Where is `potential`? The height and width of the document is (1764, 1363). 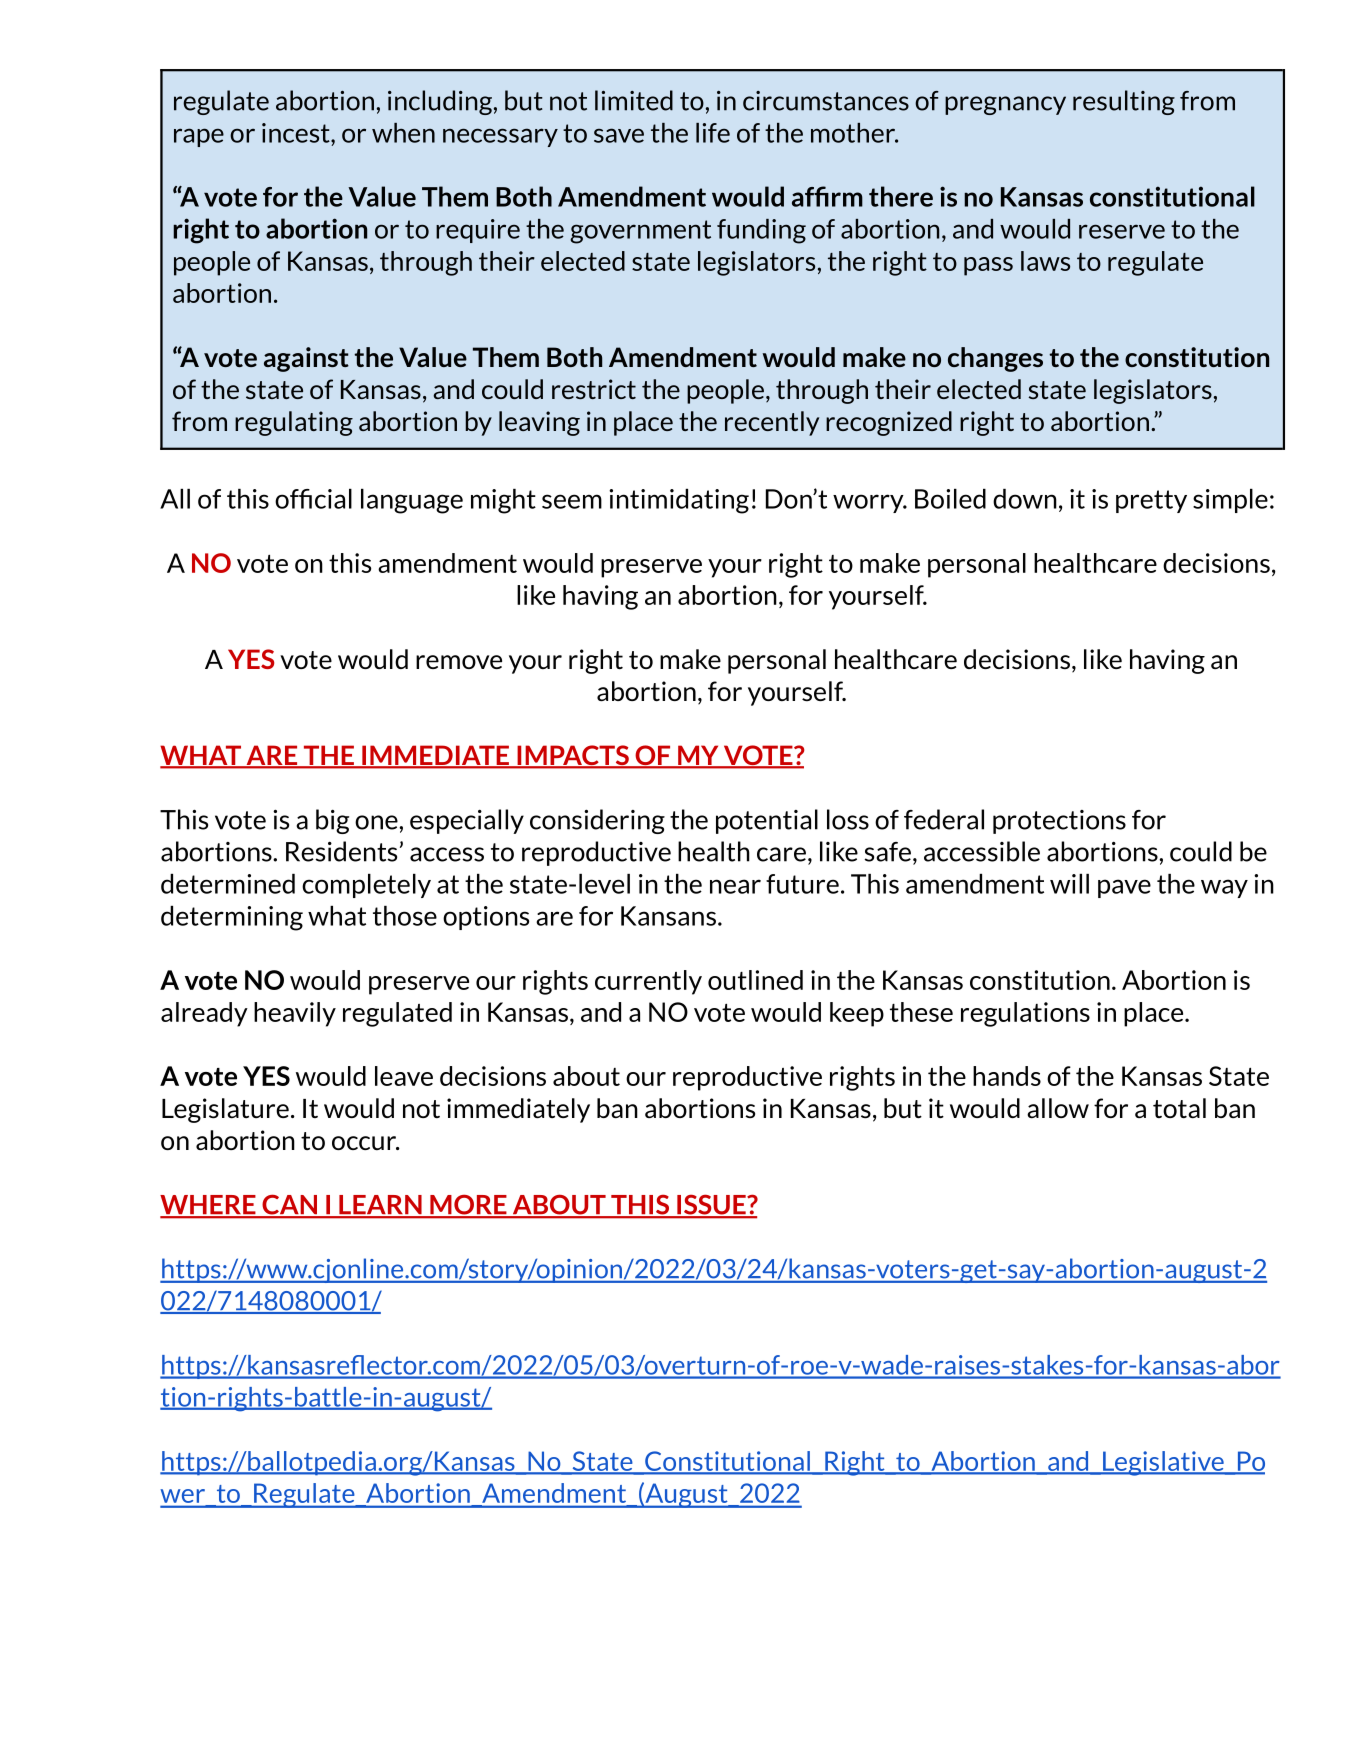 potential is located at coordinates (767, 821).
